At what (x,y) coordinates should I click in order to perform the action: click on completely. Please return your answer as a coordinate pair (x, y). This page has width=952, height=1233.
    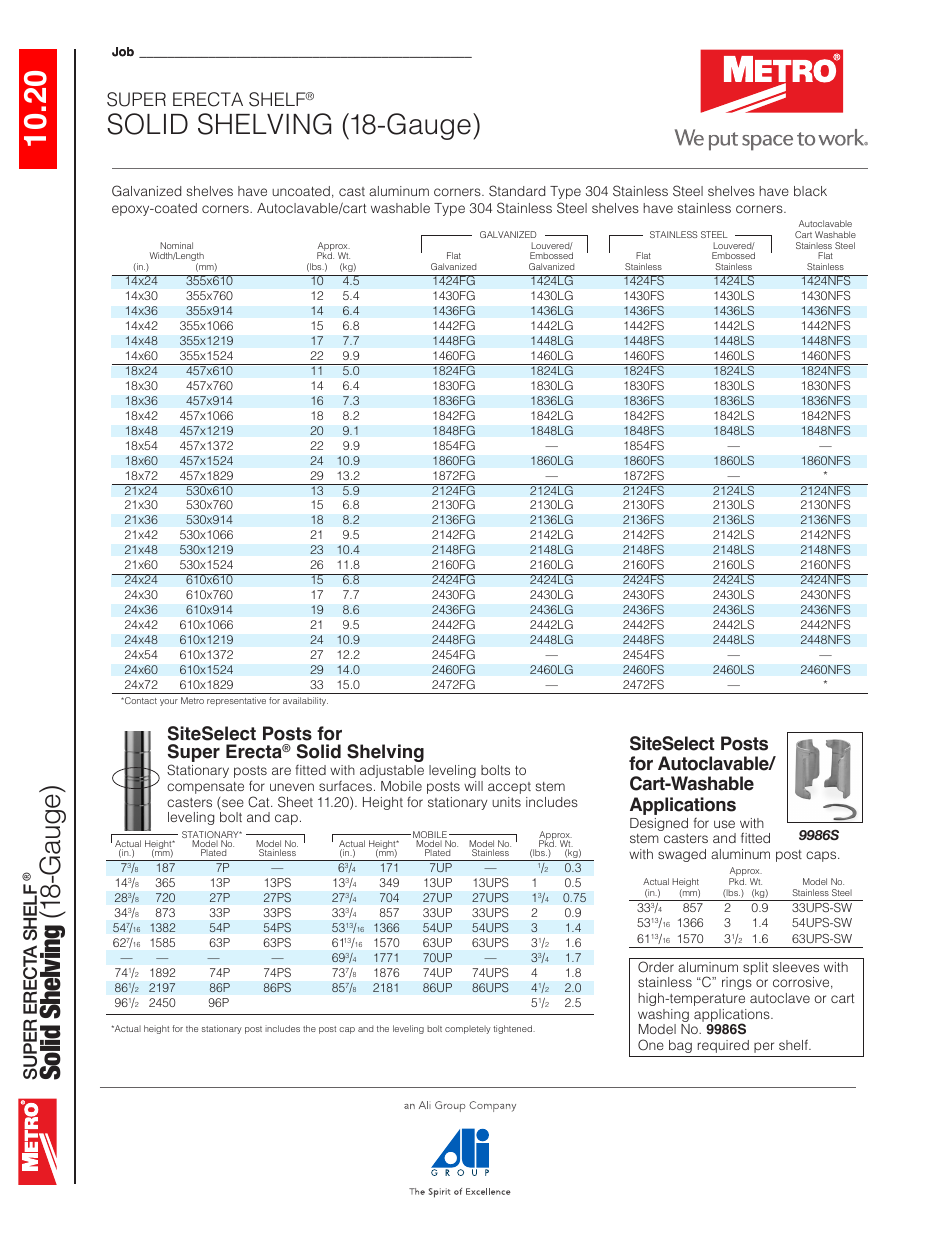
    Looking at the image, I should click on (468, 1029).
